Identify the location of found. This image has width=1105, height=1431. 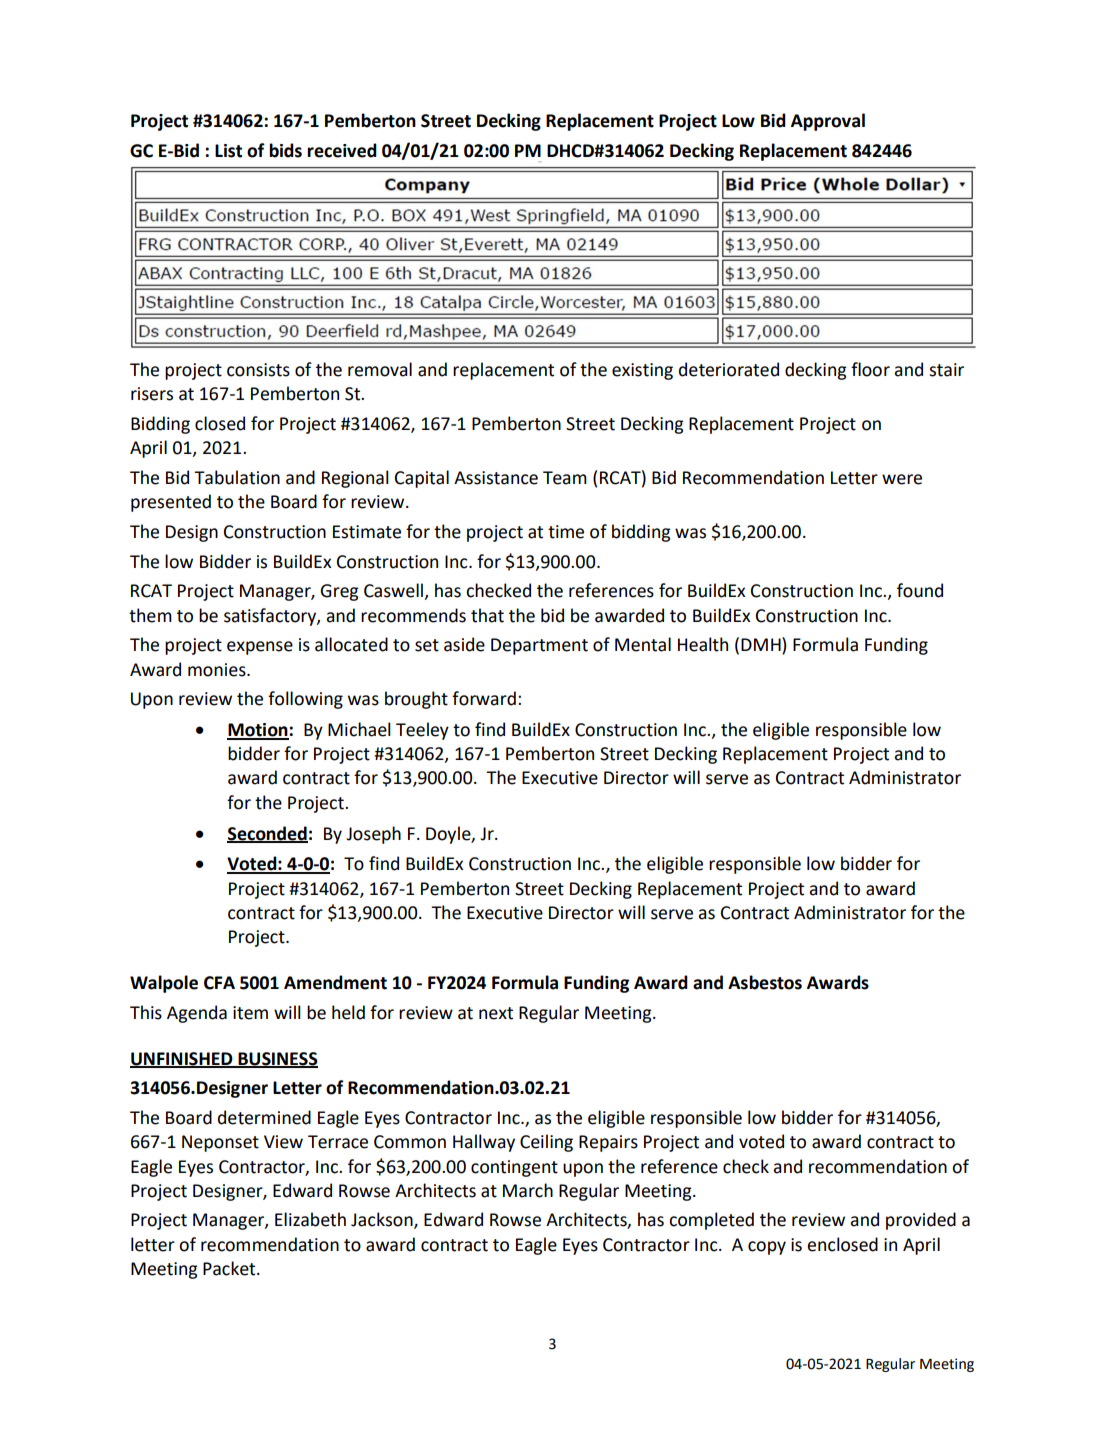
(920, 590).
